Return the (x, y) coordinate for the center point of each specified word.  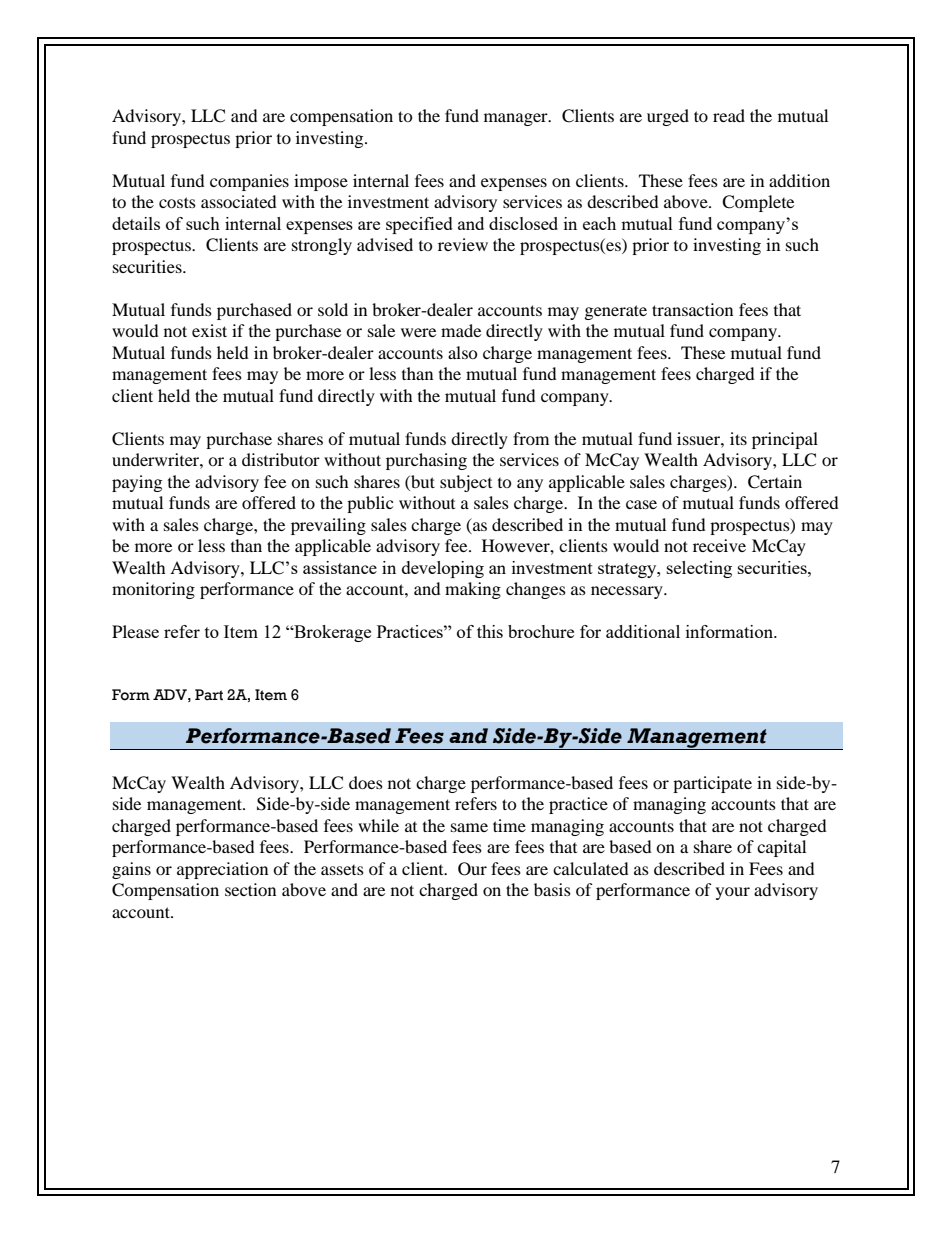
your (733, 893)
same (469, 827)
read (729, 115)
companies (249, 182)
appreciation (222, 870)
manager (517, 119)
